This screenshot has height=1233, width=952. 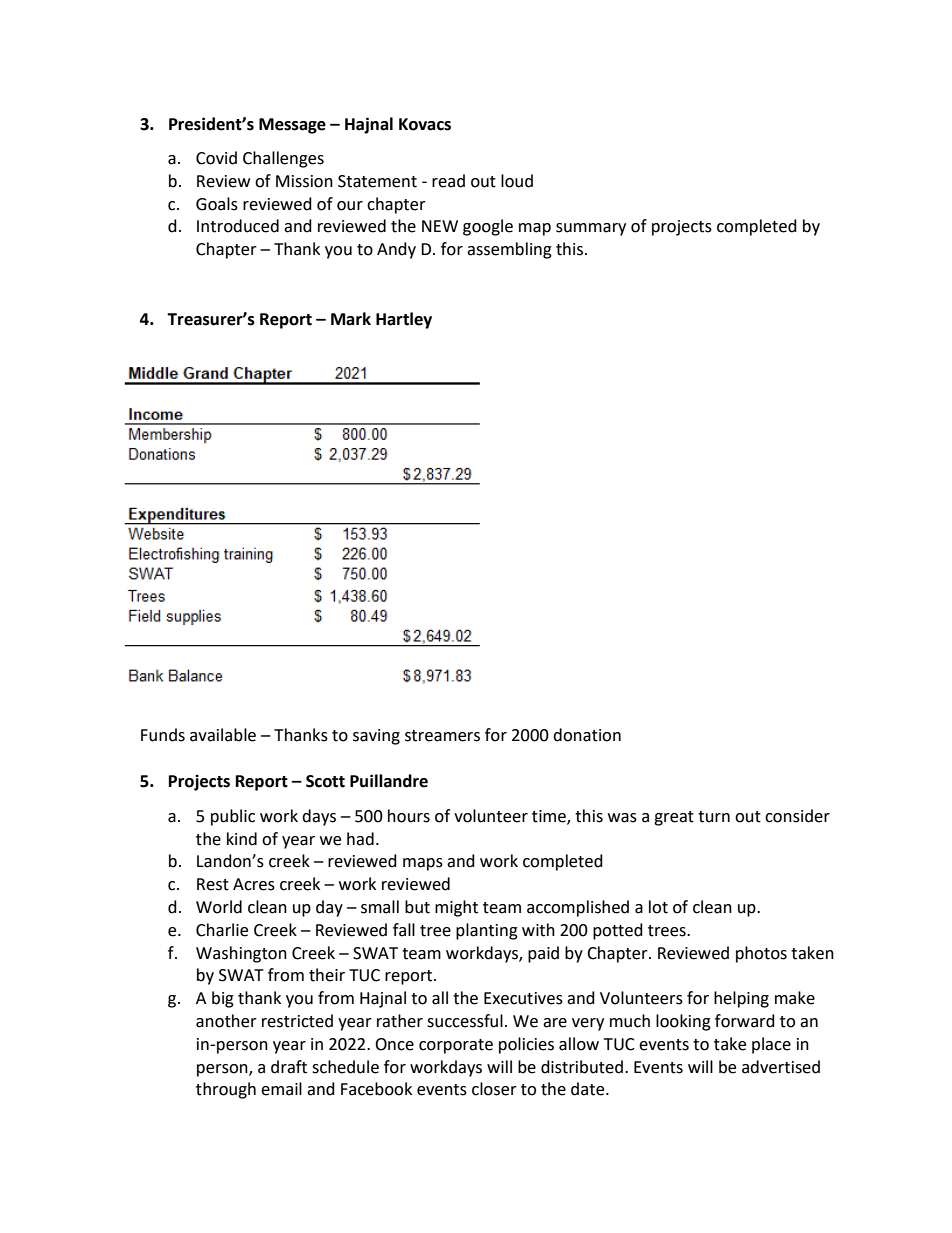 I want to click on Covid, so click(x=216, y=158).
